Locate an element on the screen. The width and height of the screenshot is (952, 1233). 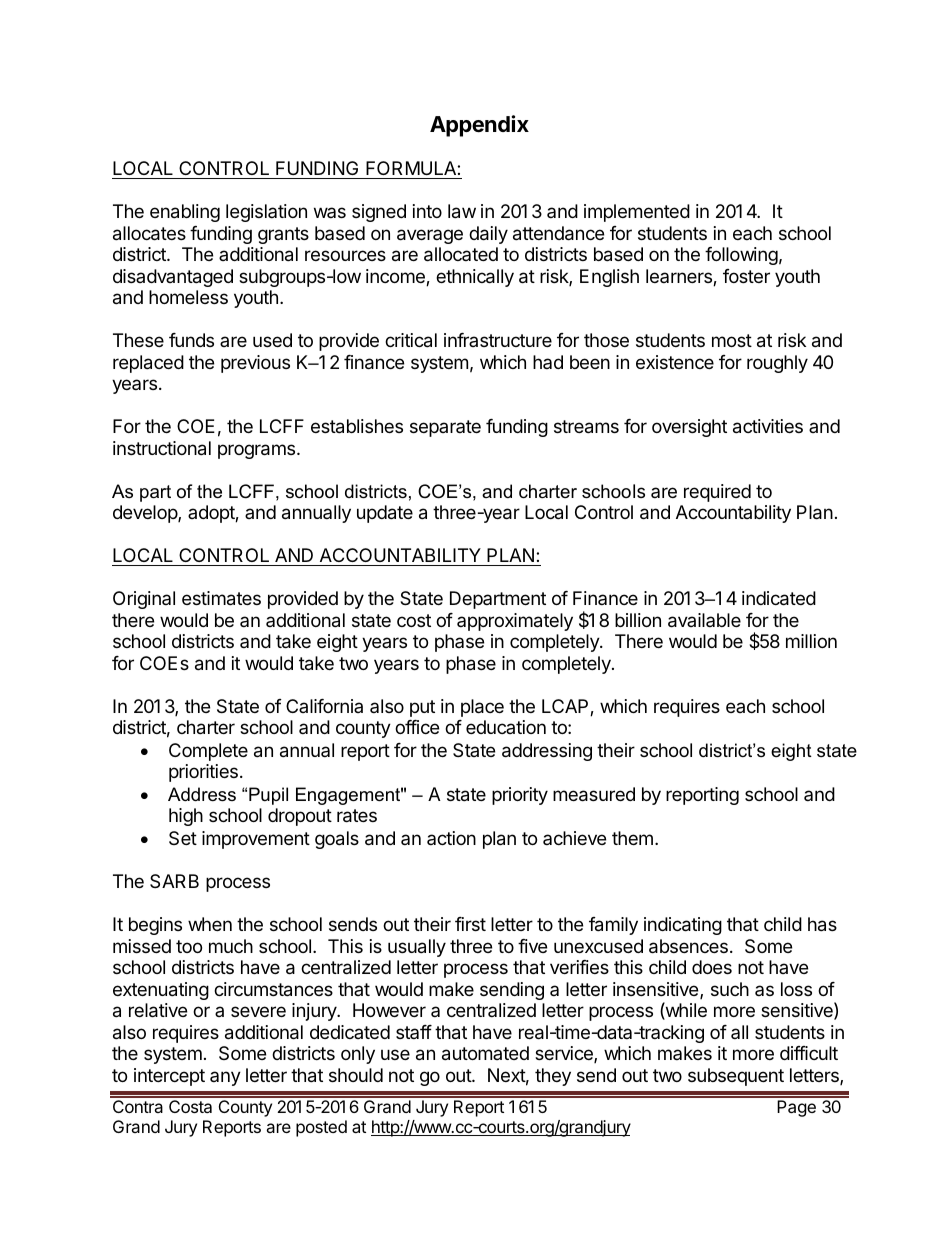
estimates is located at coordinates (221, 598).
